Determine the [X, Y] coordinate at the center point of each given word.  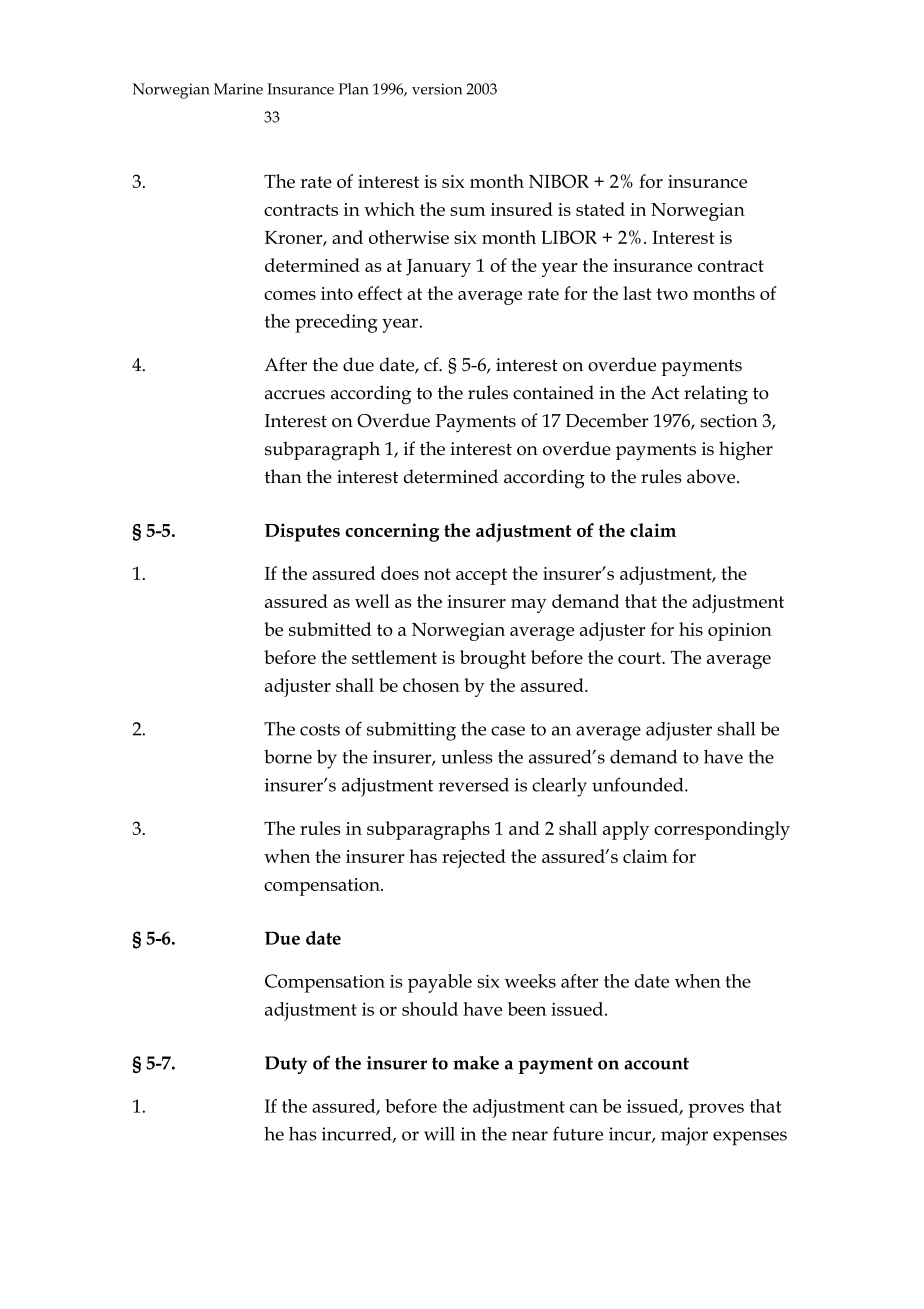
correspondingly [722, 830]
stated [600, 209]
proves [716, 1110]
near [530, 1136]
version [437, 89]
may [529, 606]
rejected [474, 858]
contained [553, 392]
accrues [295, 395]
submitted [330, 629]
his [691, 629]
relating [716, 395]
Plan [354, 89]
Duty [286, 1065]
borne [288, 757]
